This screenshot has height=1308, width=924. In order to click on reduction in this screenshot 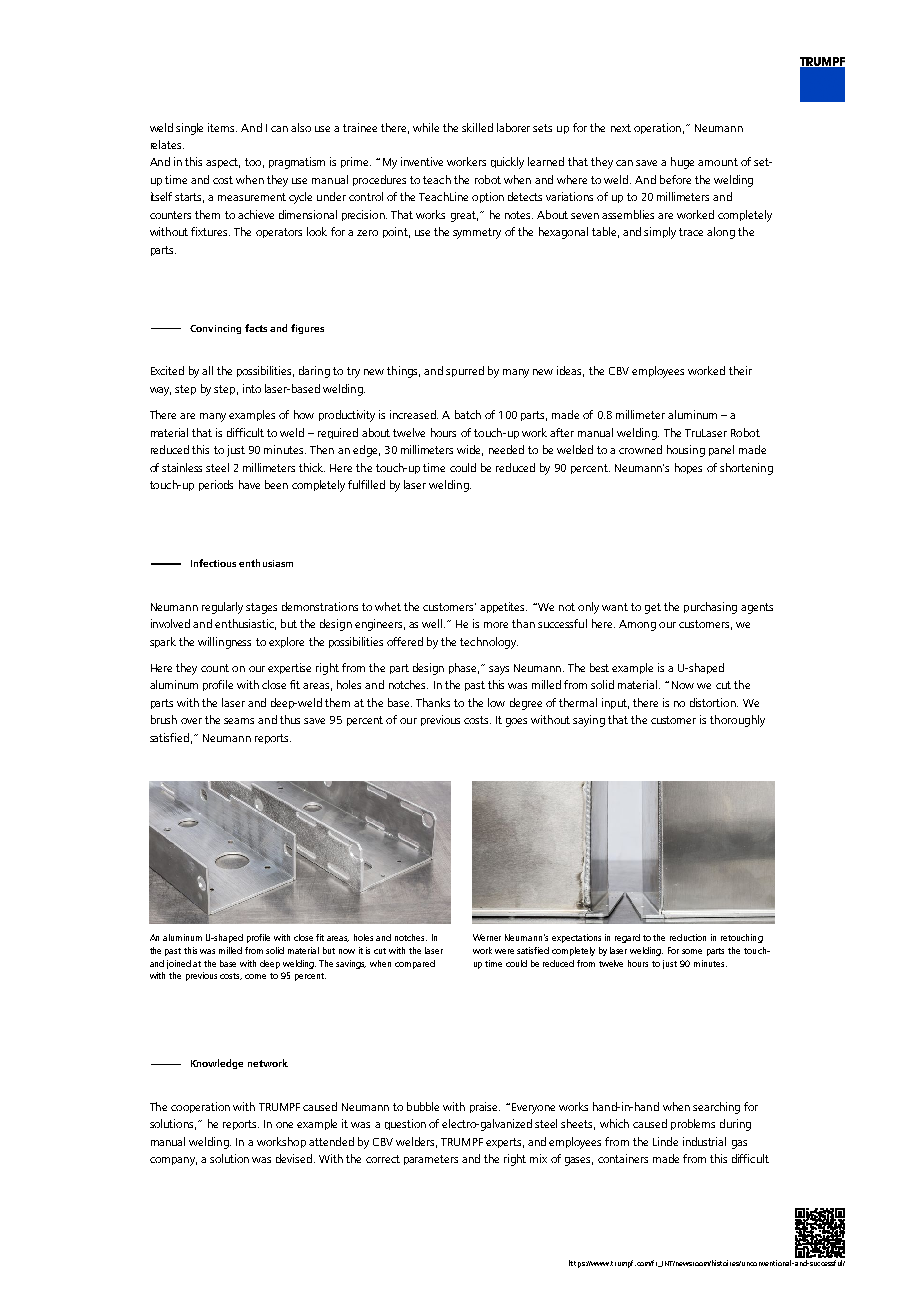, I will do `click(688, 937)`.
